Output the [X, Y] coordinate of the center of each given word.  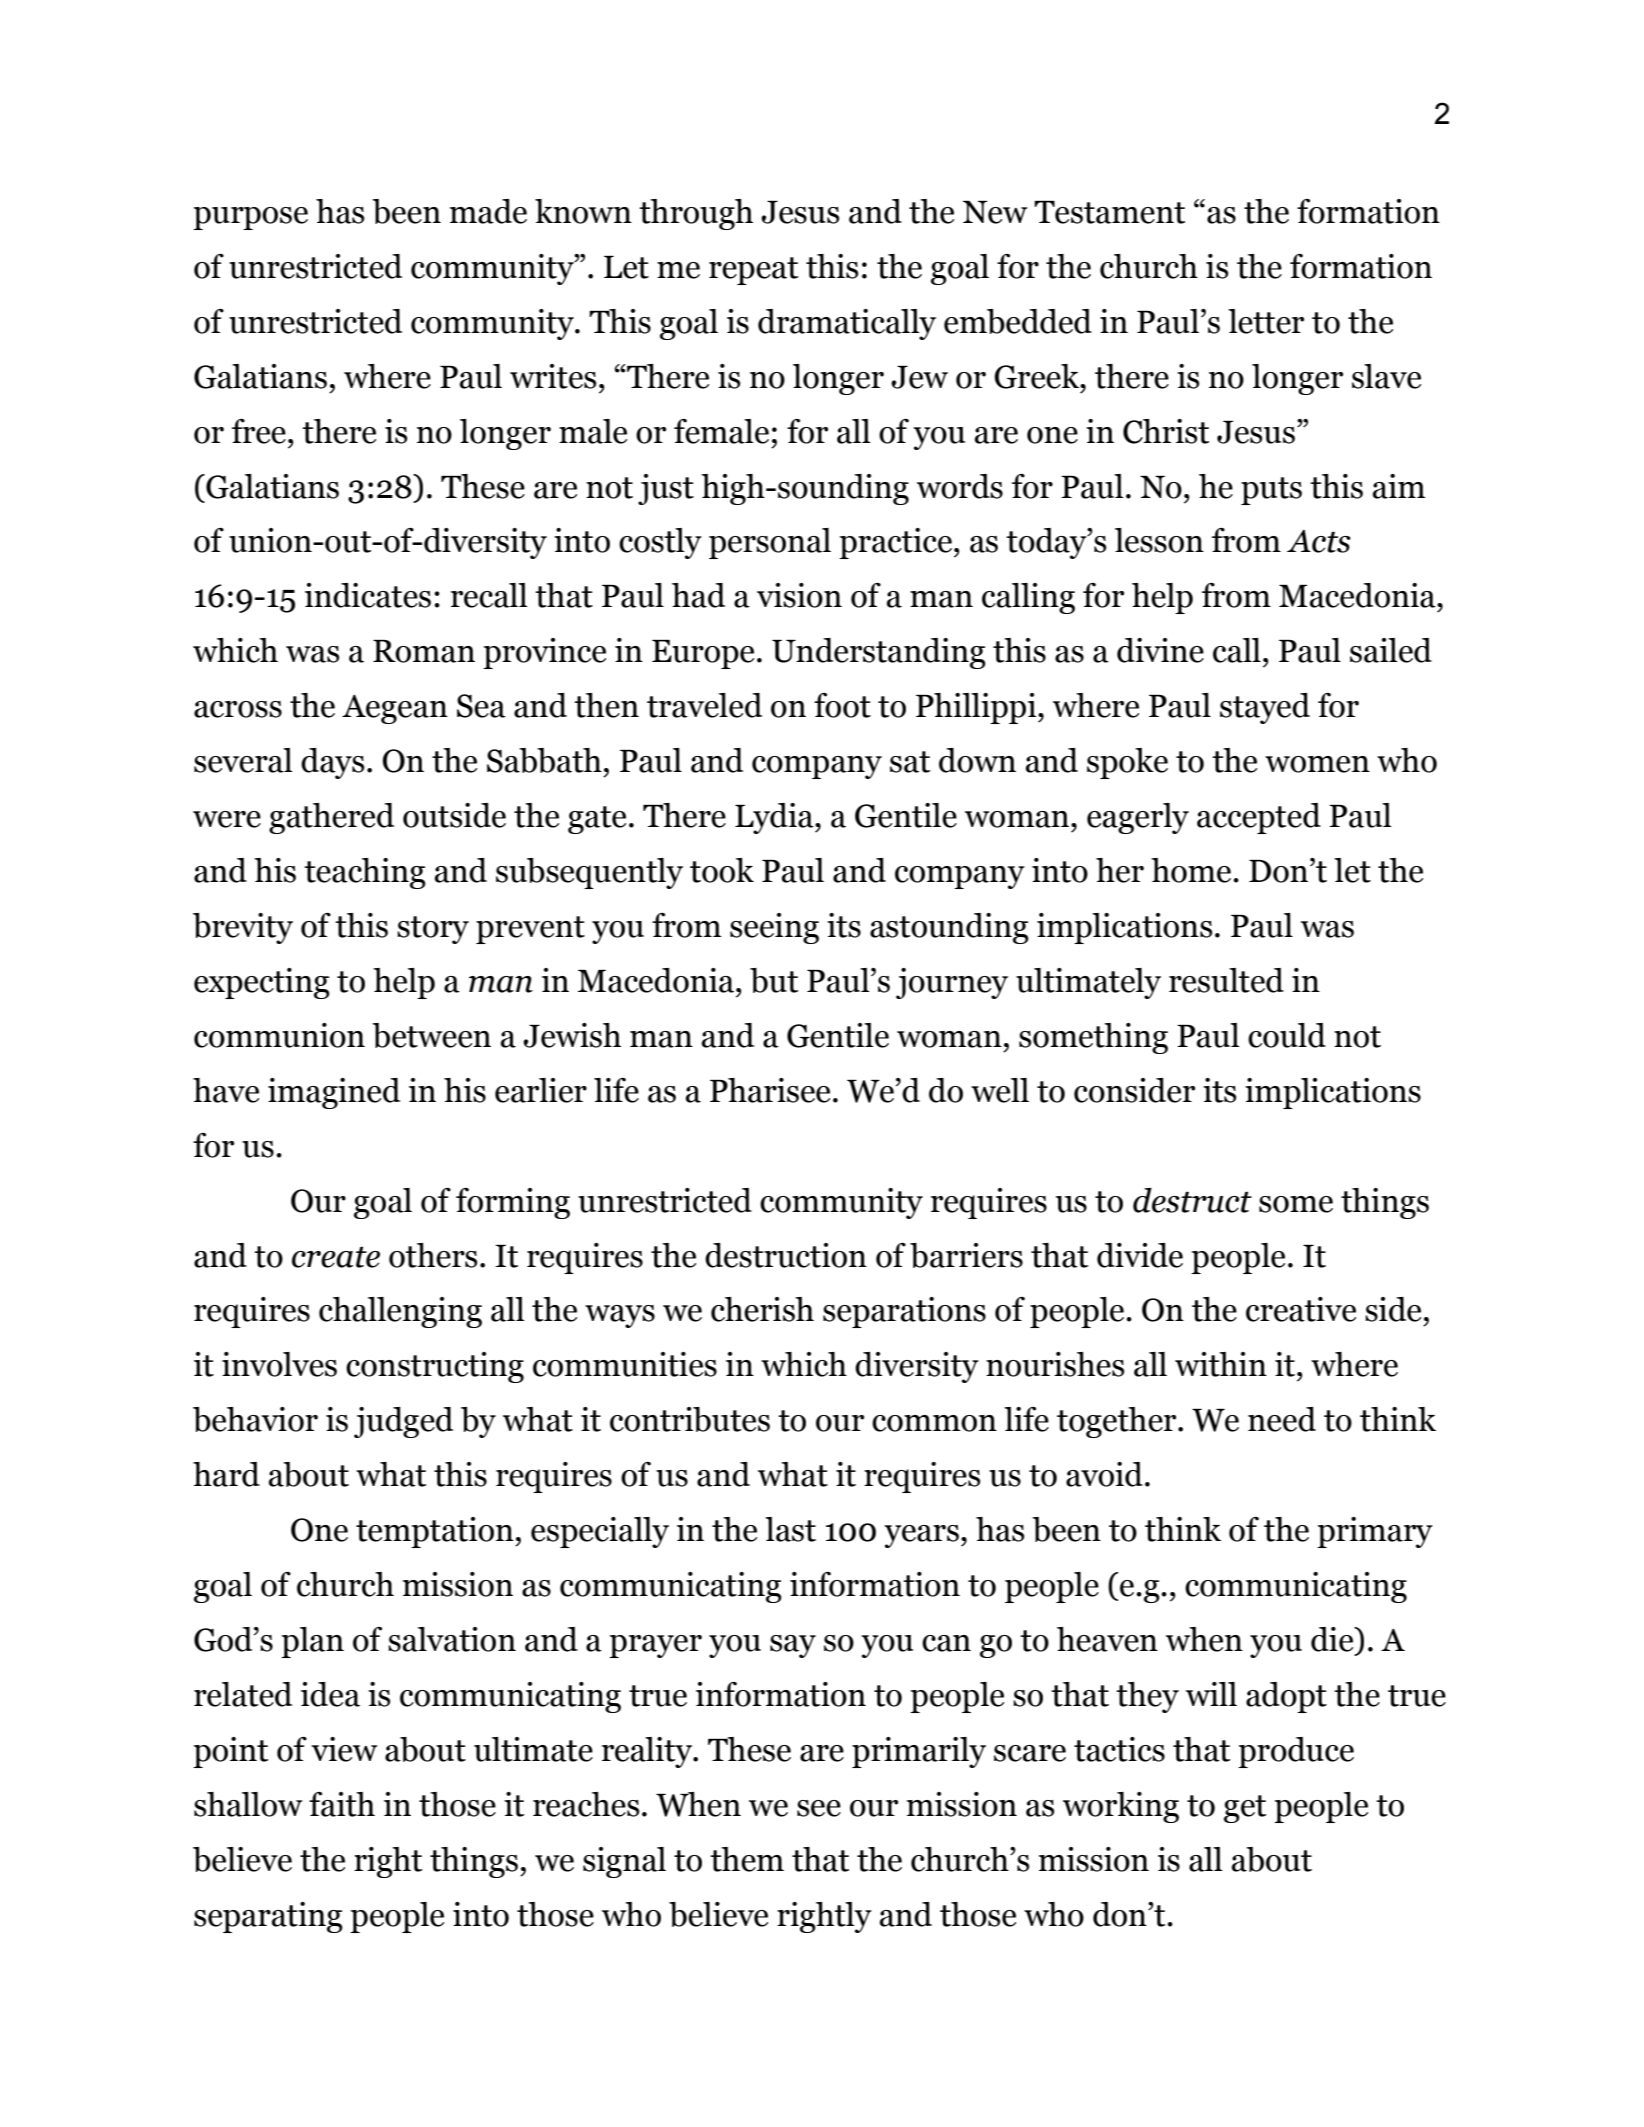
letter [1266, 321]
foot [842, 705]
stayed [1265, 708]
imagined [334, 1093]
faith [342, 1804]
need [1282, 1419]
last [790, 1529]
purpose [250, 218]
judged [403, 1422]
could [1287, 1035]
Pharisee [770, 1090]
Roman [424, 651]
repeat [753, 271]
